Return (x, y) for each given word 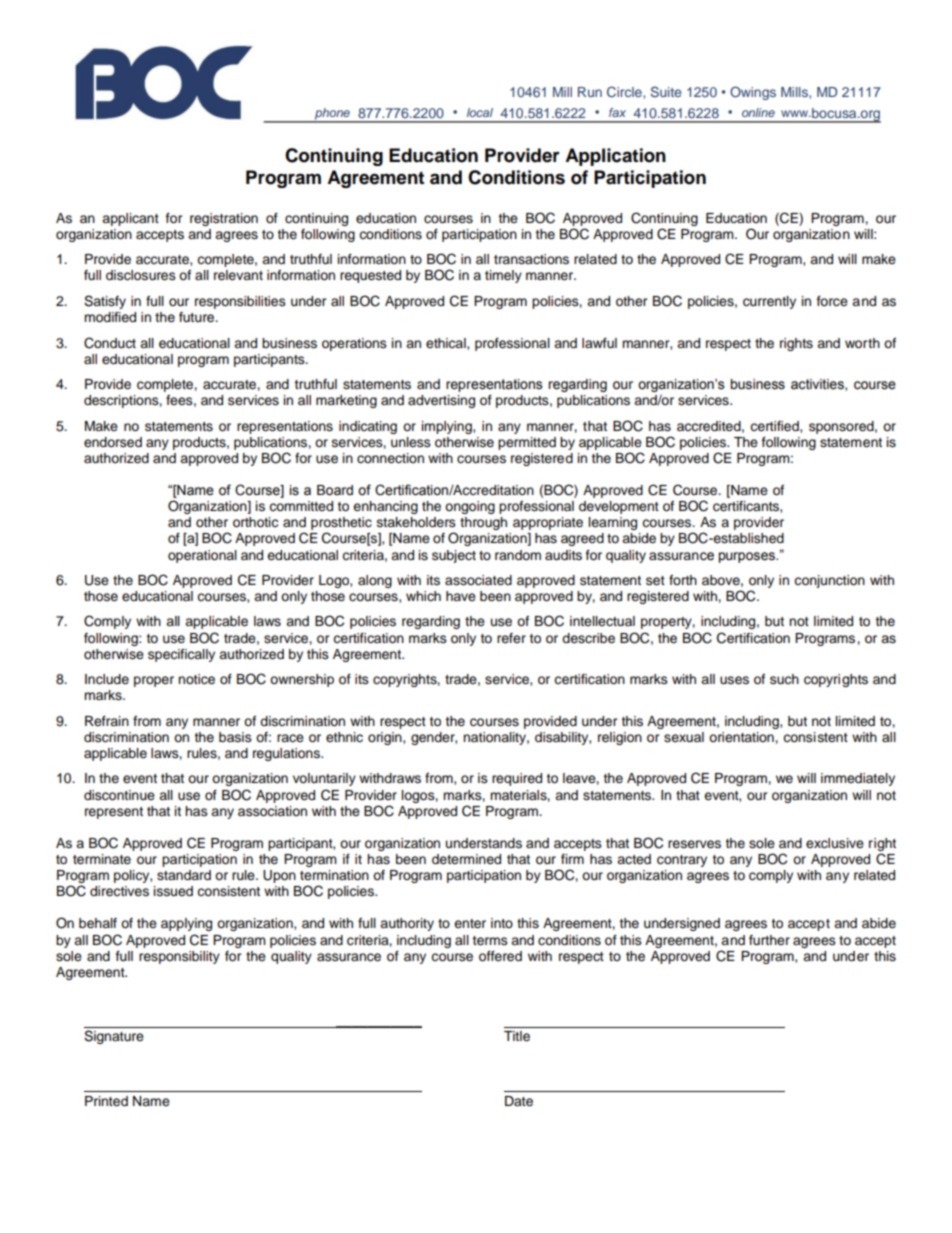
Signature (114, 1037)
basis (235, 737)
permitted (527, 443)
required (517, 779)
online (758, 112)
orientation (742, 737)
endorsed (113, 442)
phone (332, 115)
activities (818, 385)
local (480, 112)
